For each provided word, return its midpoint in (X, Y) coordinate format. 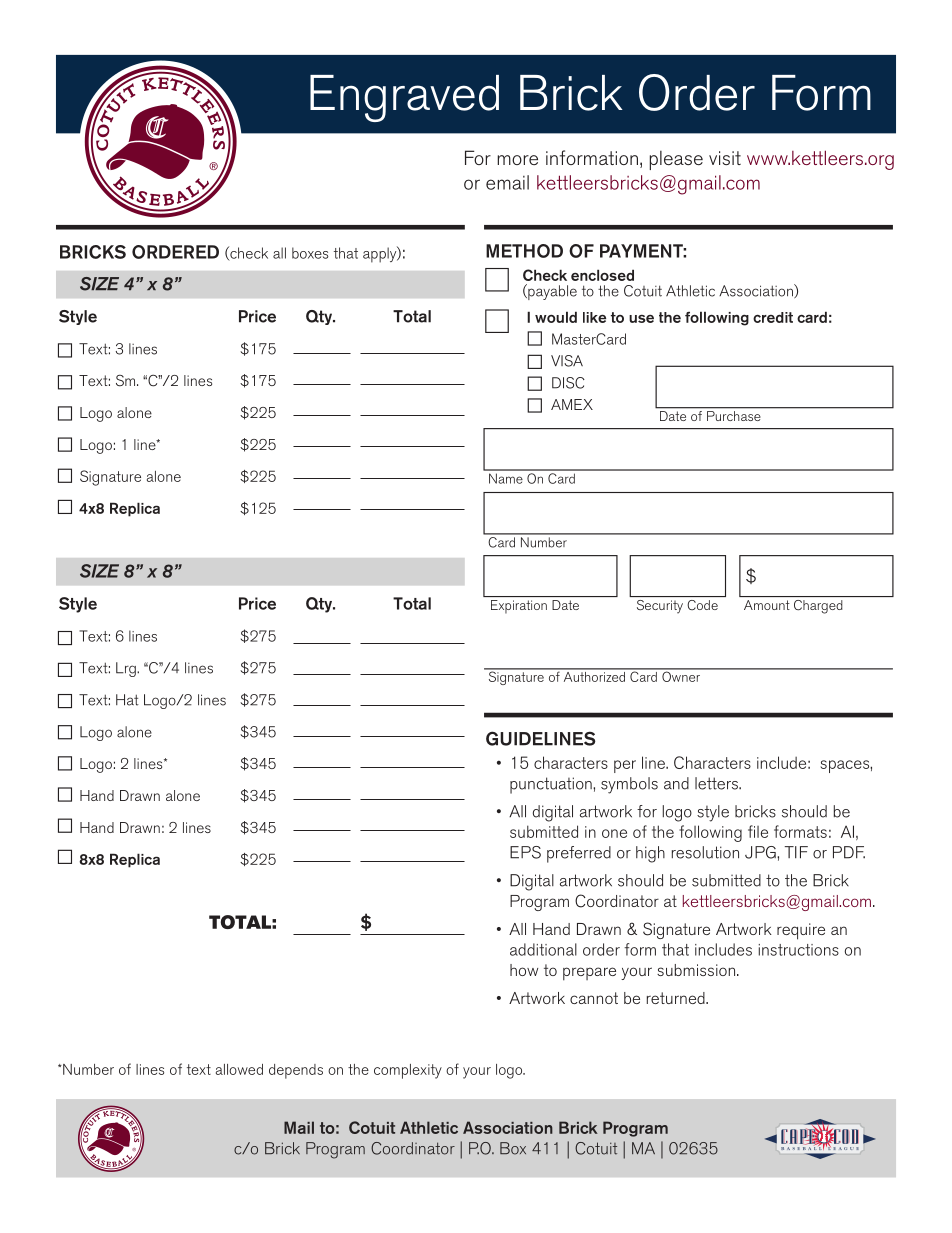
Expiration (519, 606)
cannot (594, 998)
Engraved (404, 98)
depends (296, 1071)
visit (725, 158)
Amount (767, 605)
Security (660, 607)
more (517, 160)
